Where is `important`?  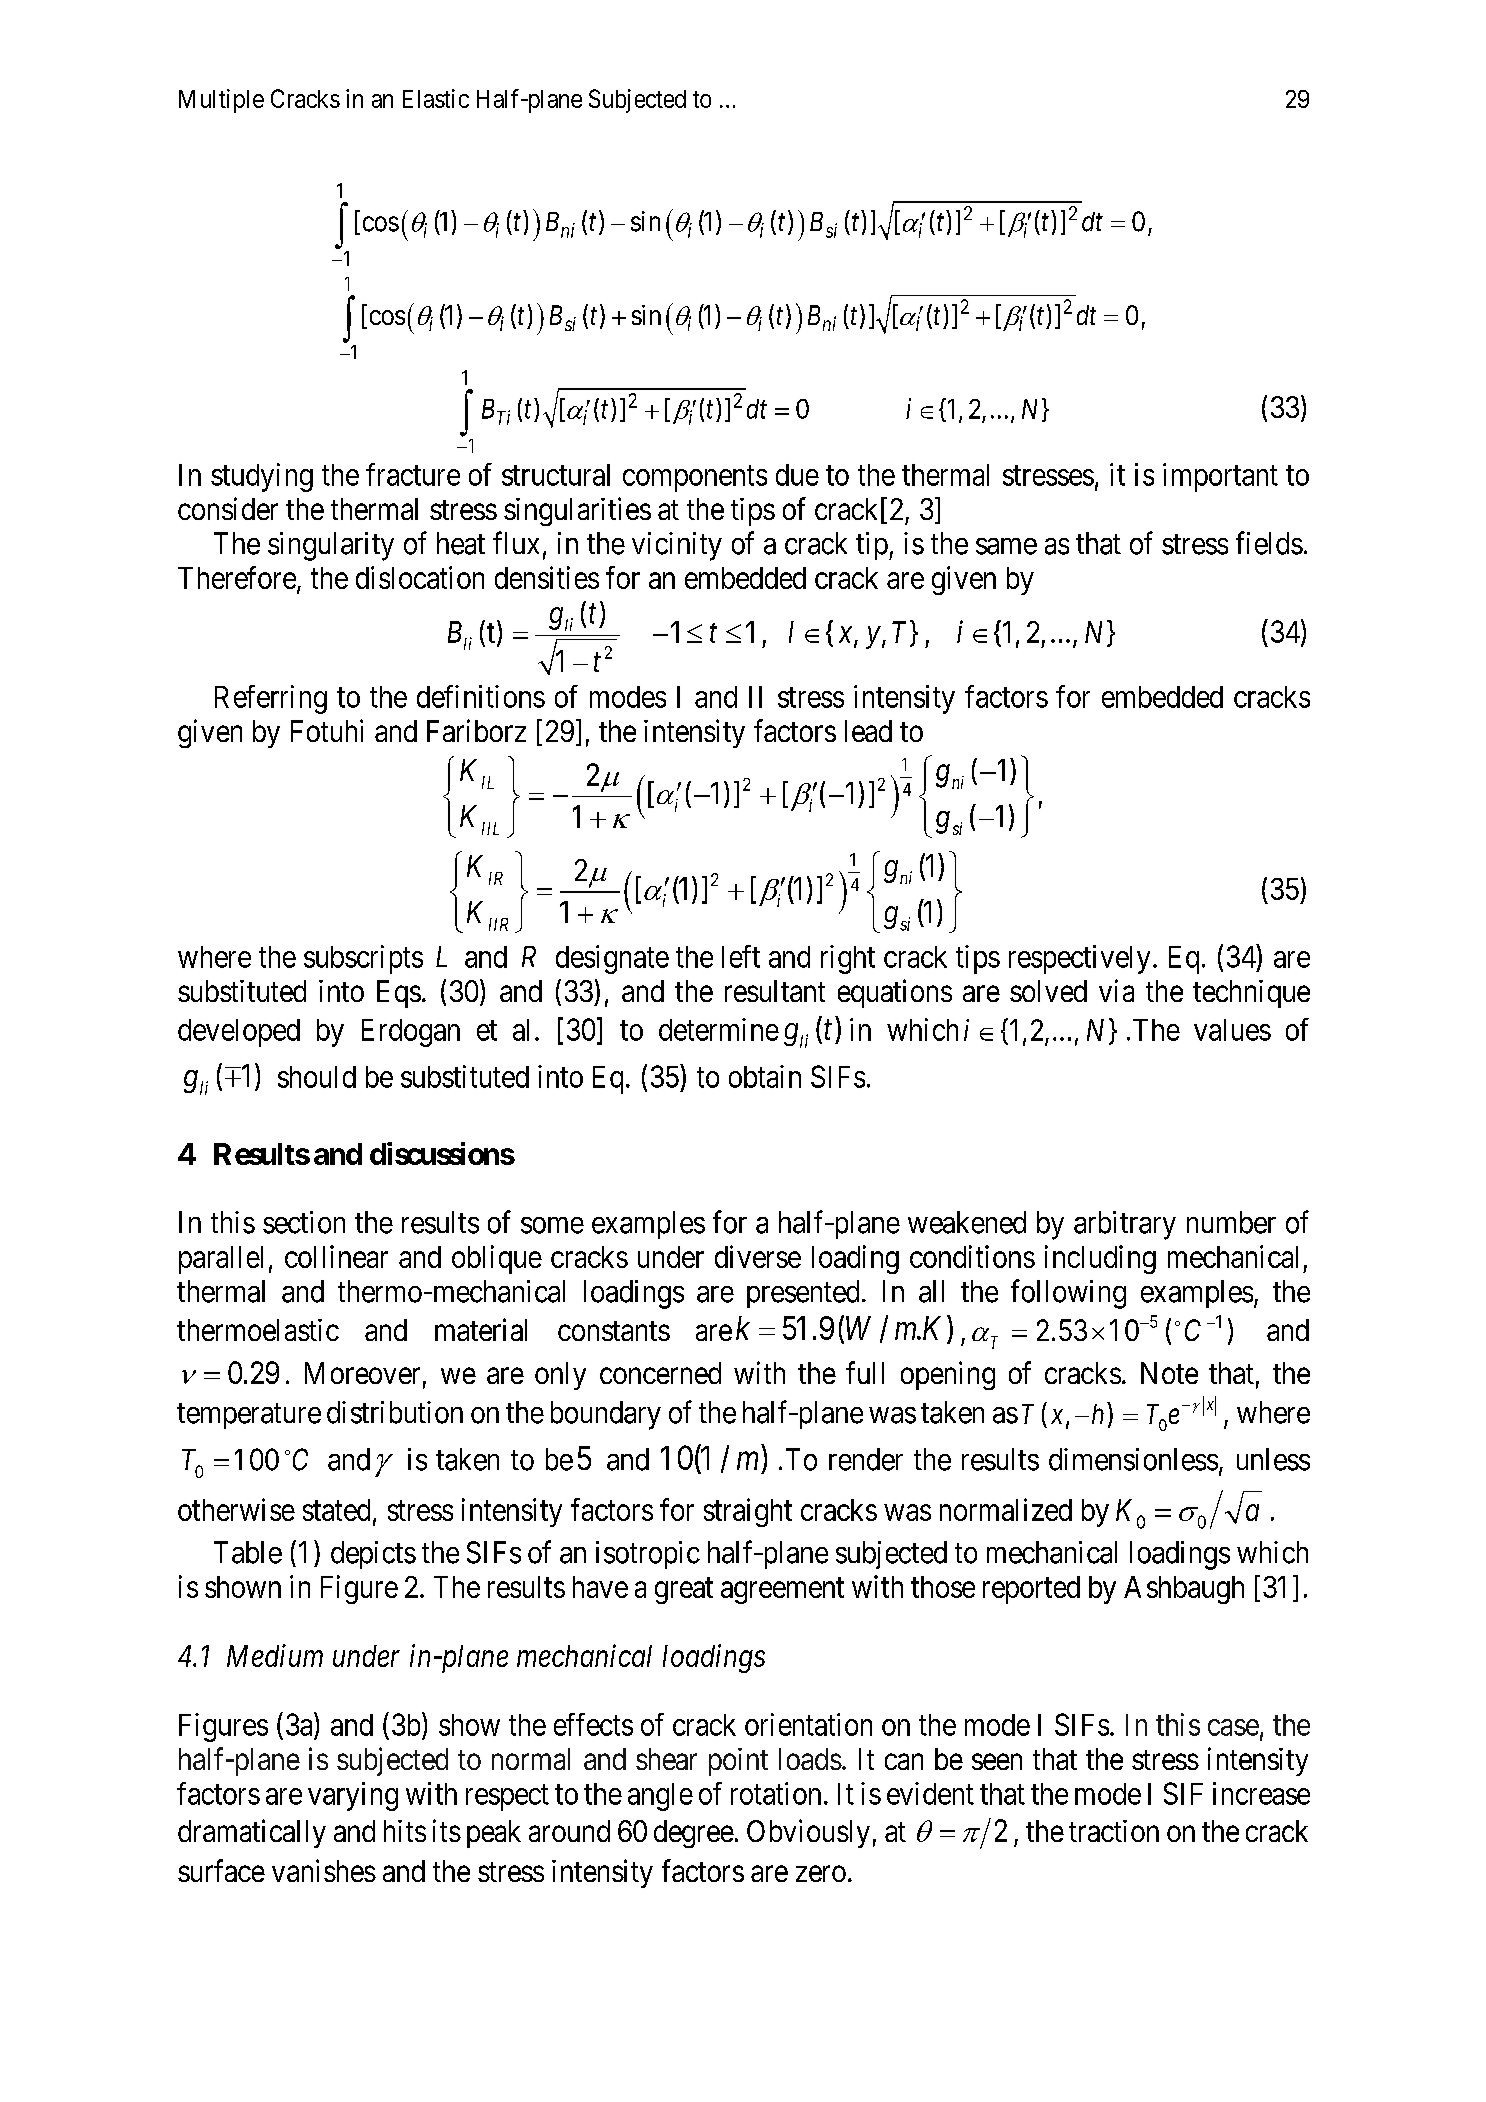
important is located at coordinates (1220, 477).
